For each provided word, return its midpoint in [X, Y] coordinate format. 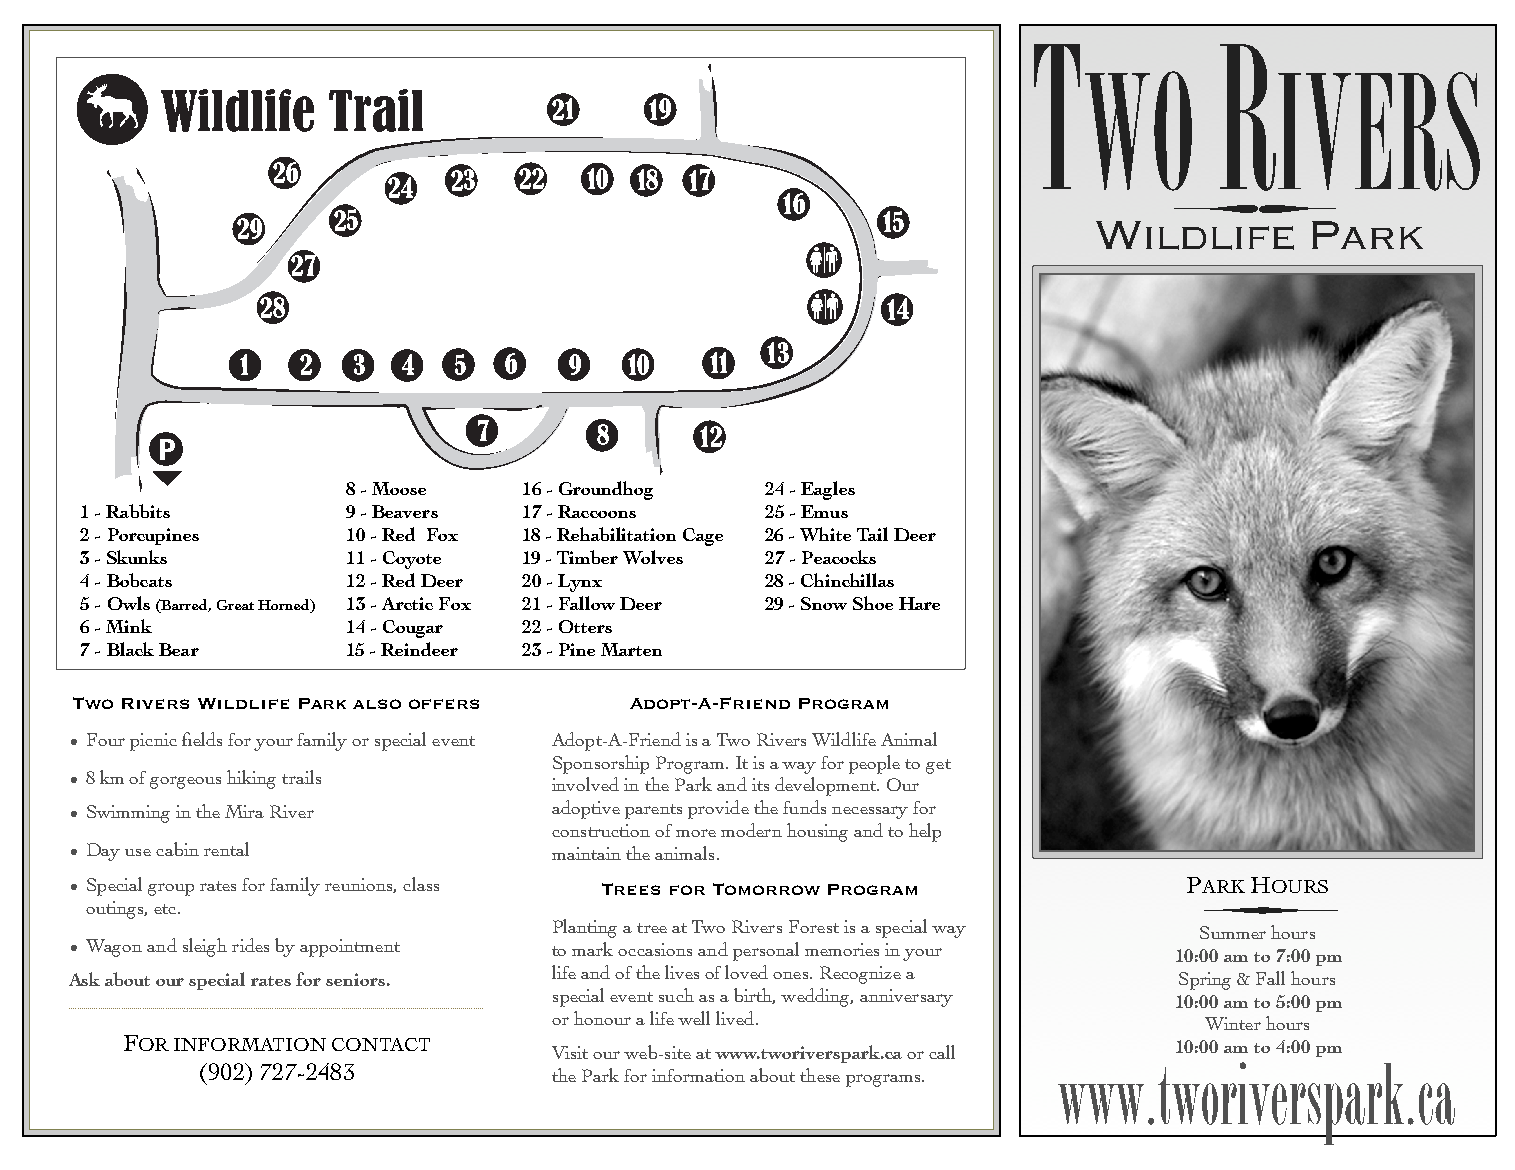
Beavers [405, 511]
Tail [872, 534]
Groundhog [606, 490]
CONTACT [381, 1044]
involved [585, 784]
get [938, 766]
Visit [570, 1052]
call [942, 1052]
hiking [251, 779]
